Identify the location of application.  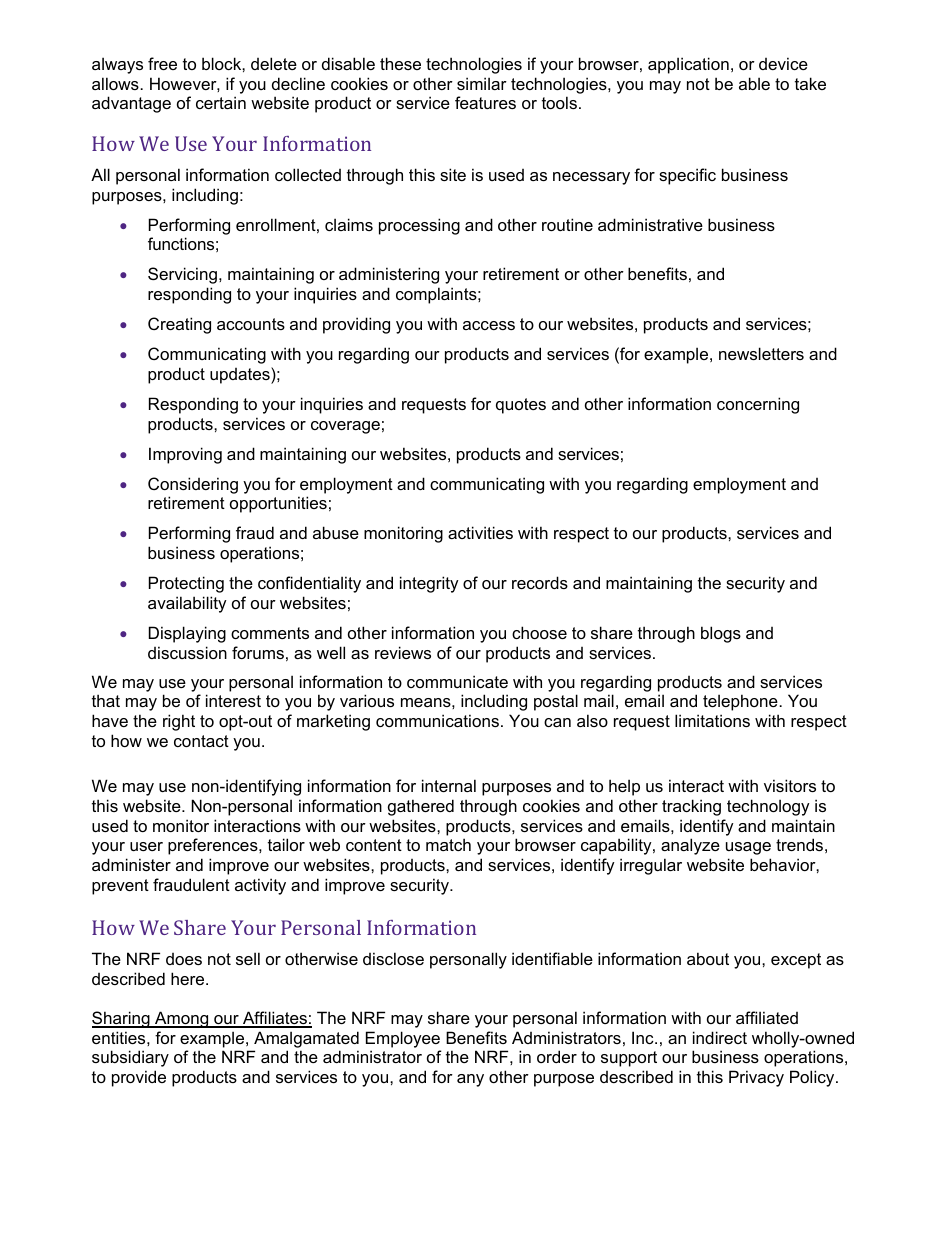
(688, 65).
